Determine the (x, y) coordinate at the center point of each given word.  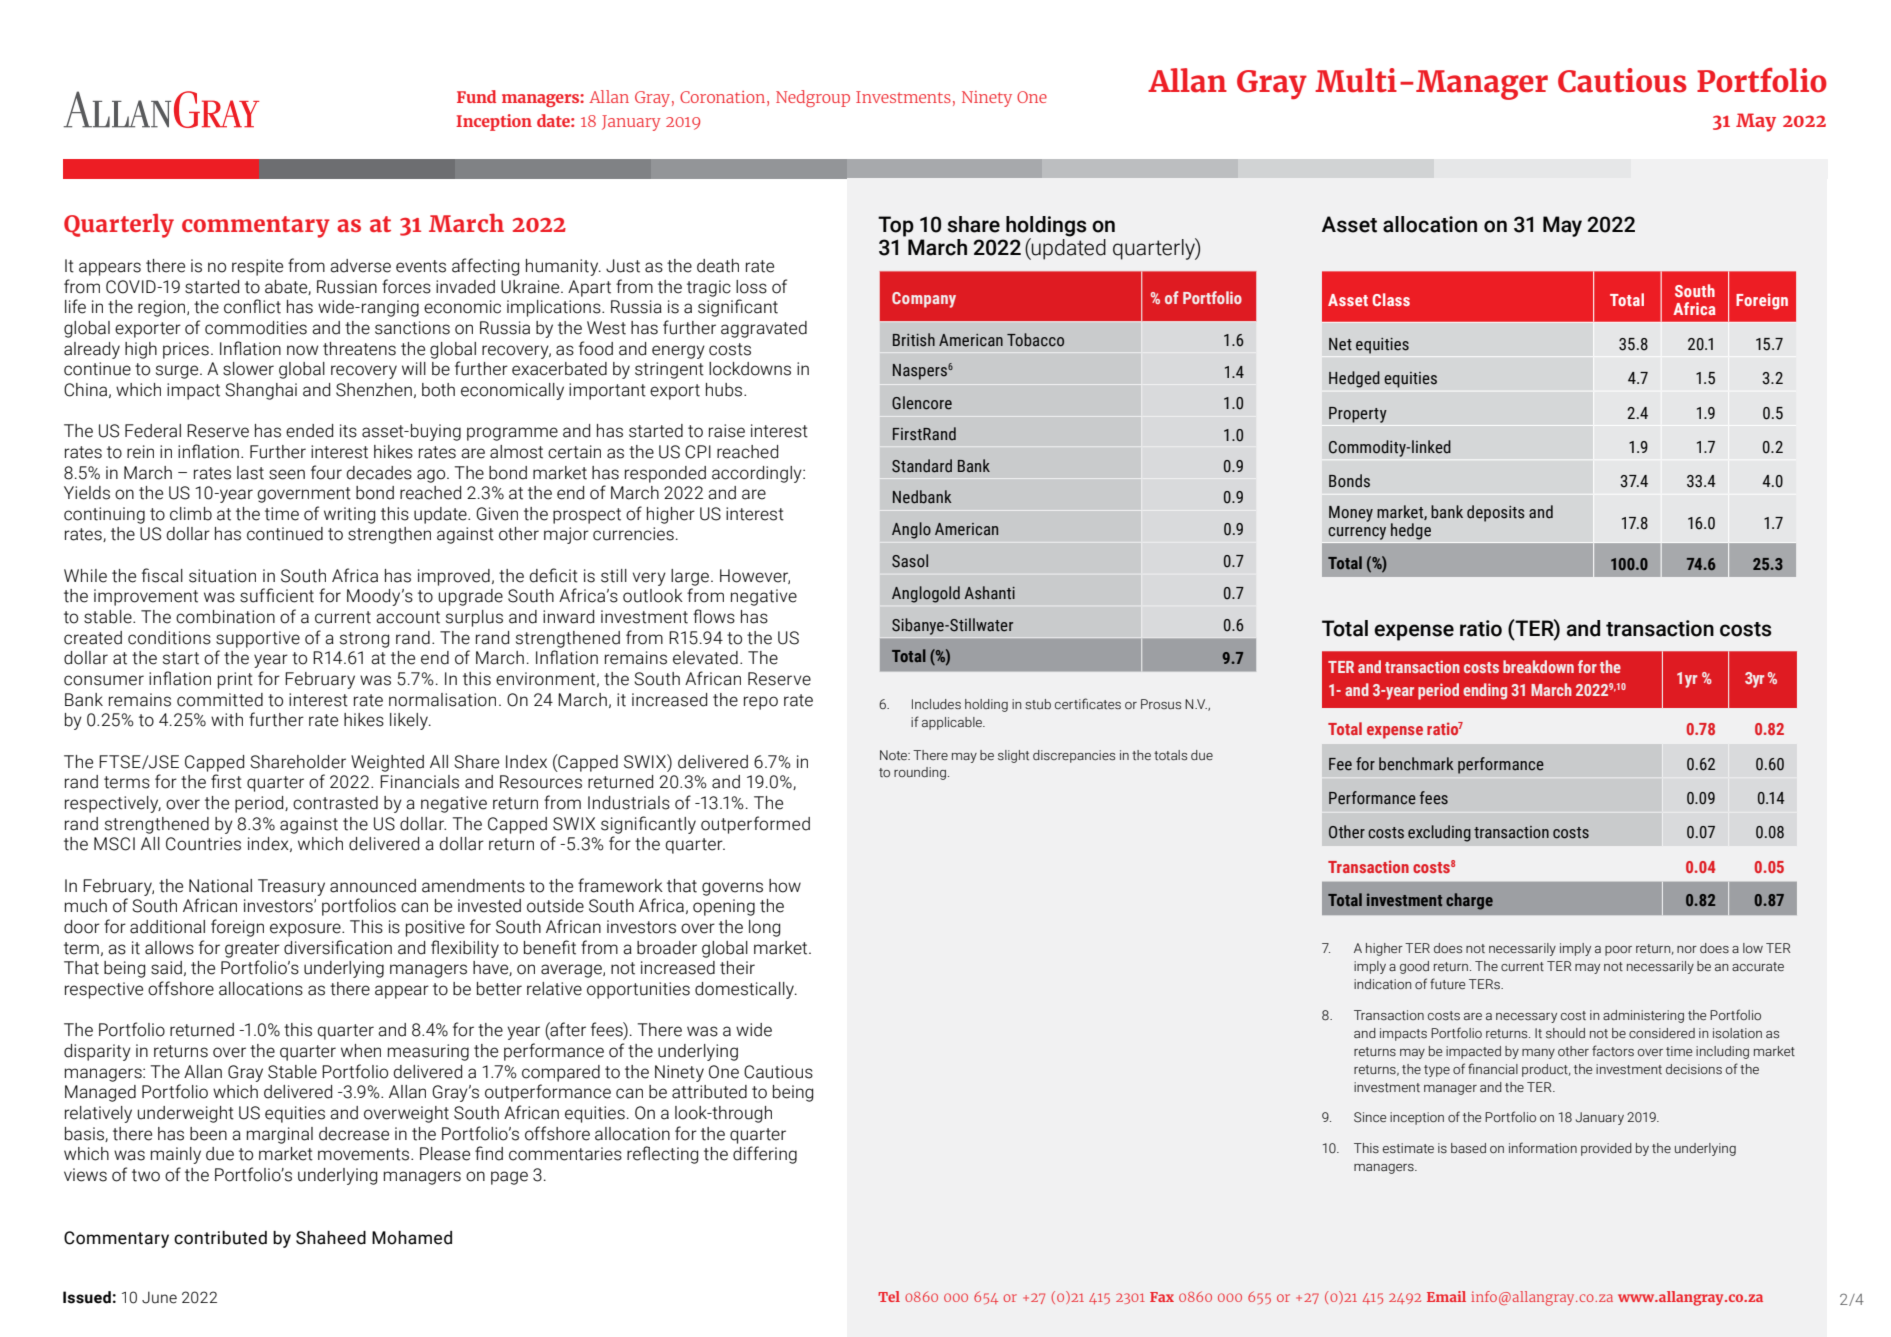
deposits (1496, 513)
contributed (220, 1238)
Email (1446, 1296)
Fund (476, 96)
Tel (889, 1296)
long (764, 928)
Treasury (291, 887)
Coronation (722, 97)
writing (349, 515)
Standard (922, 466)
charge (1469, 901)
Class (1391, 299)
